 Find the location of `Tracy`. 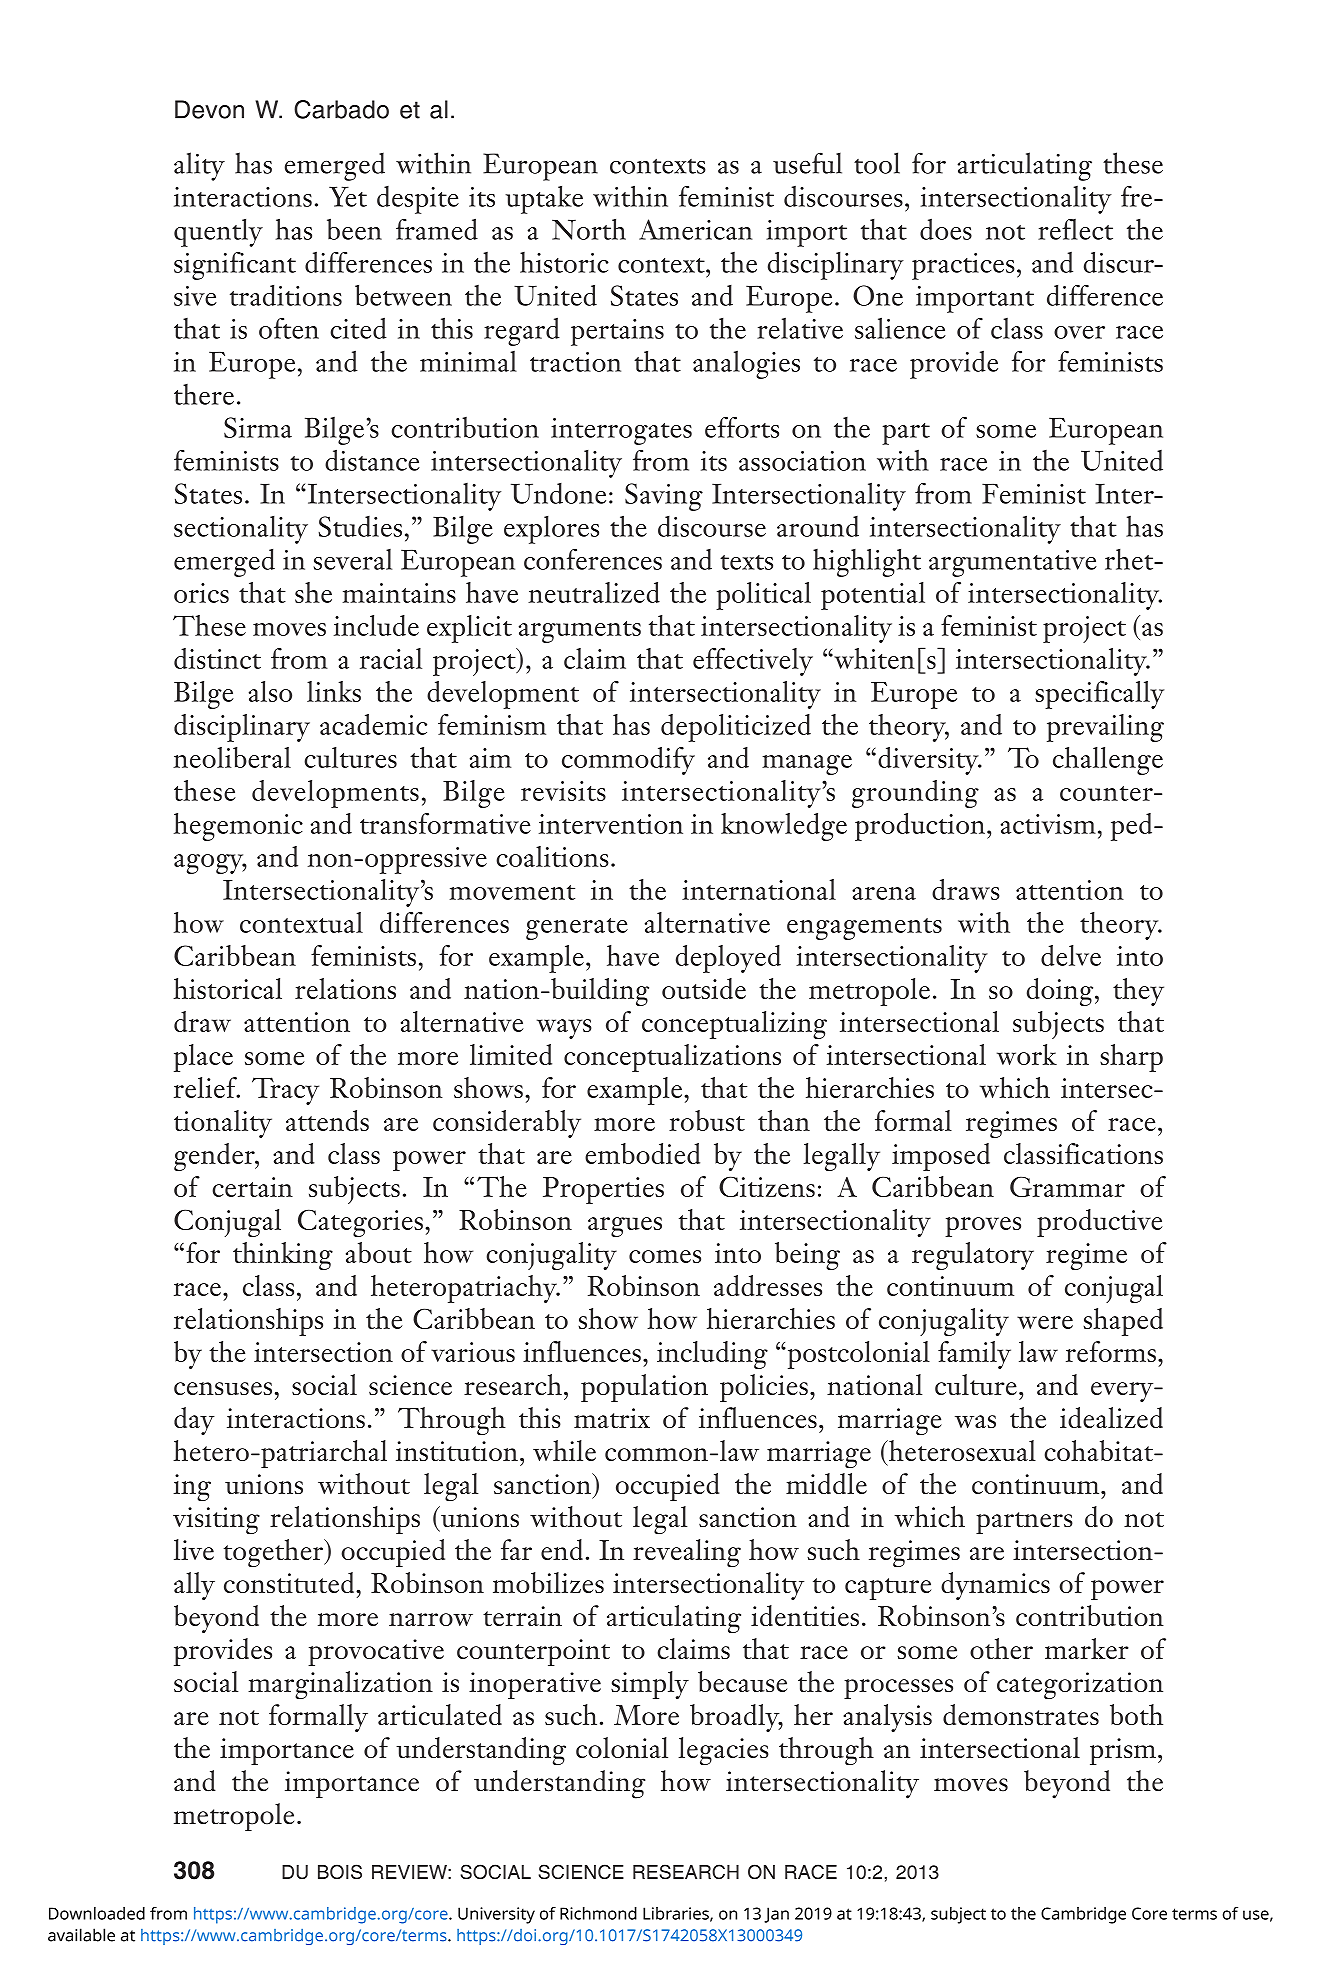

Tracy is located at coordinates (285, 1091).
